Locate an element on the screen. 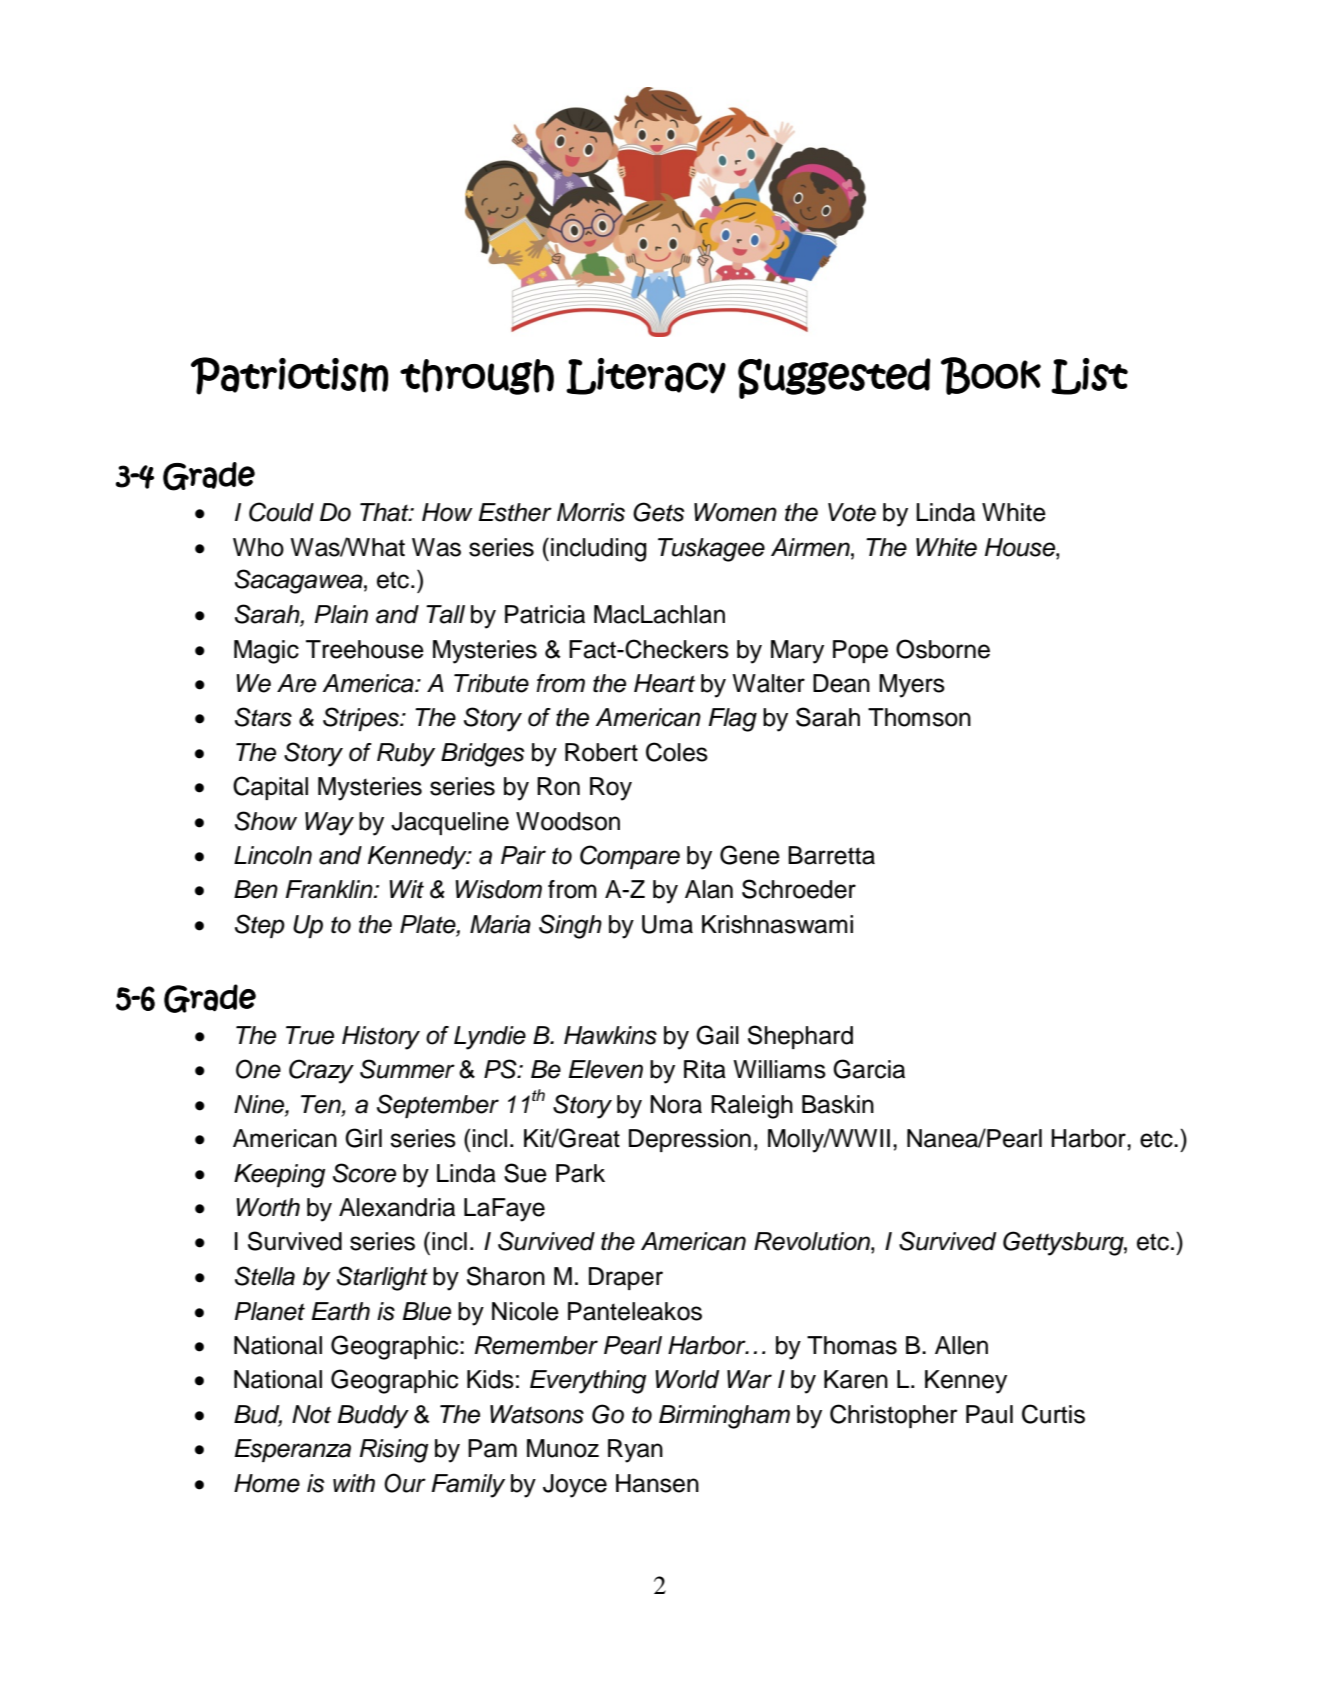  Literacy is located at coordinates (646, 376).
